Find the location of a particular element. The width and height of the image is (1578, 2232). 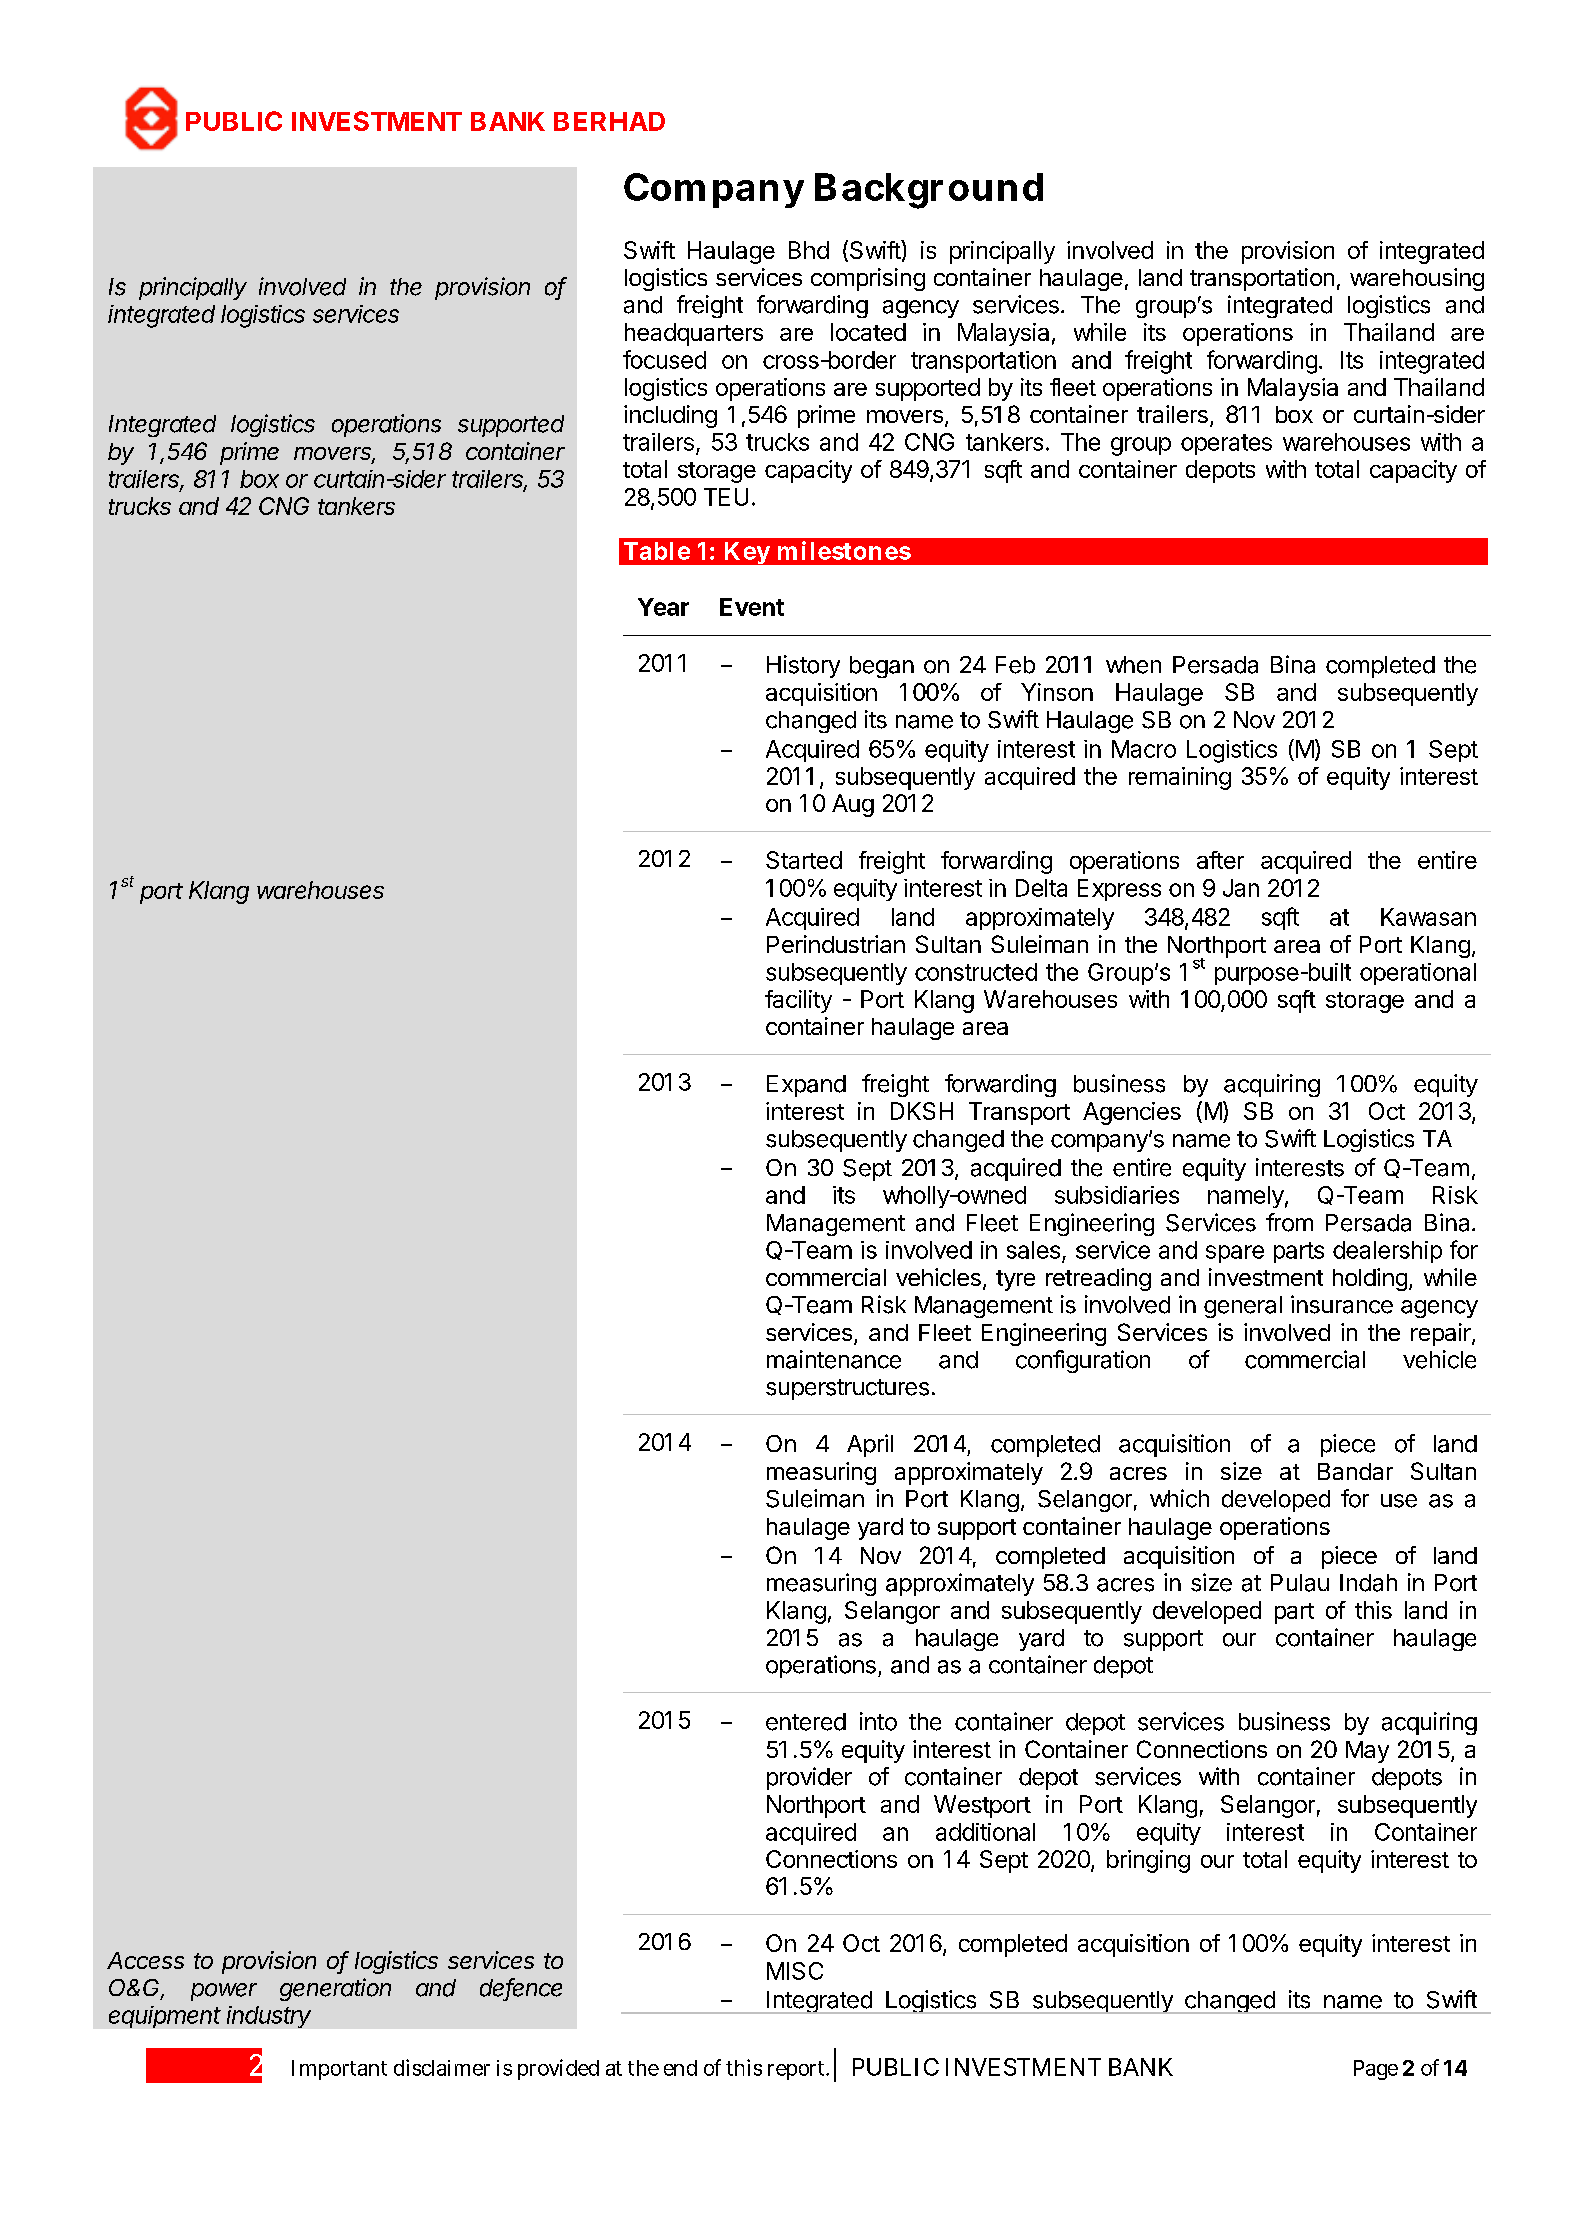

Page is located at coordinates (1376, 2070).
